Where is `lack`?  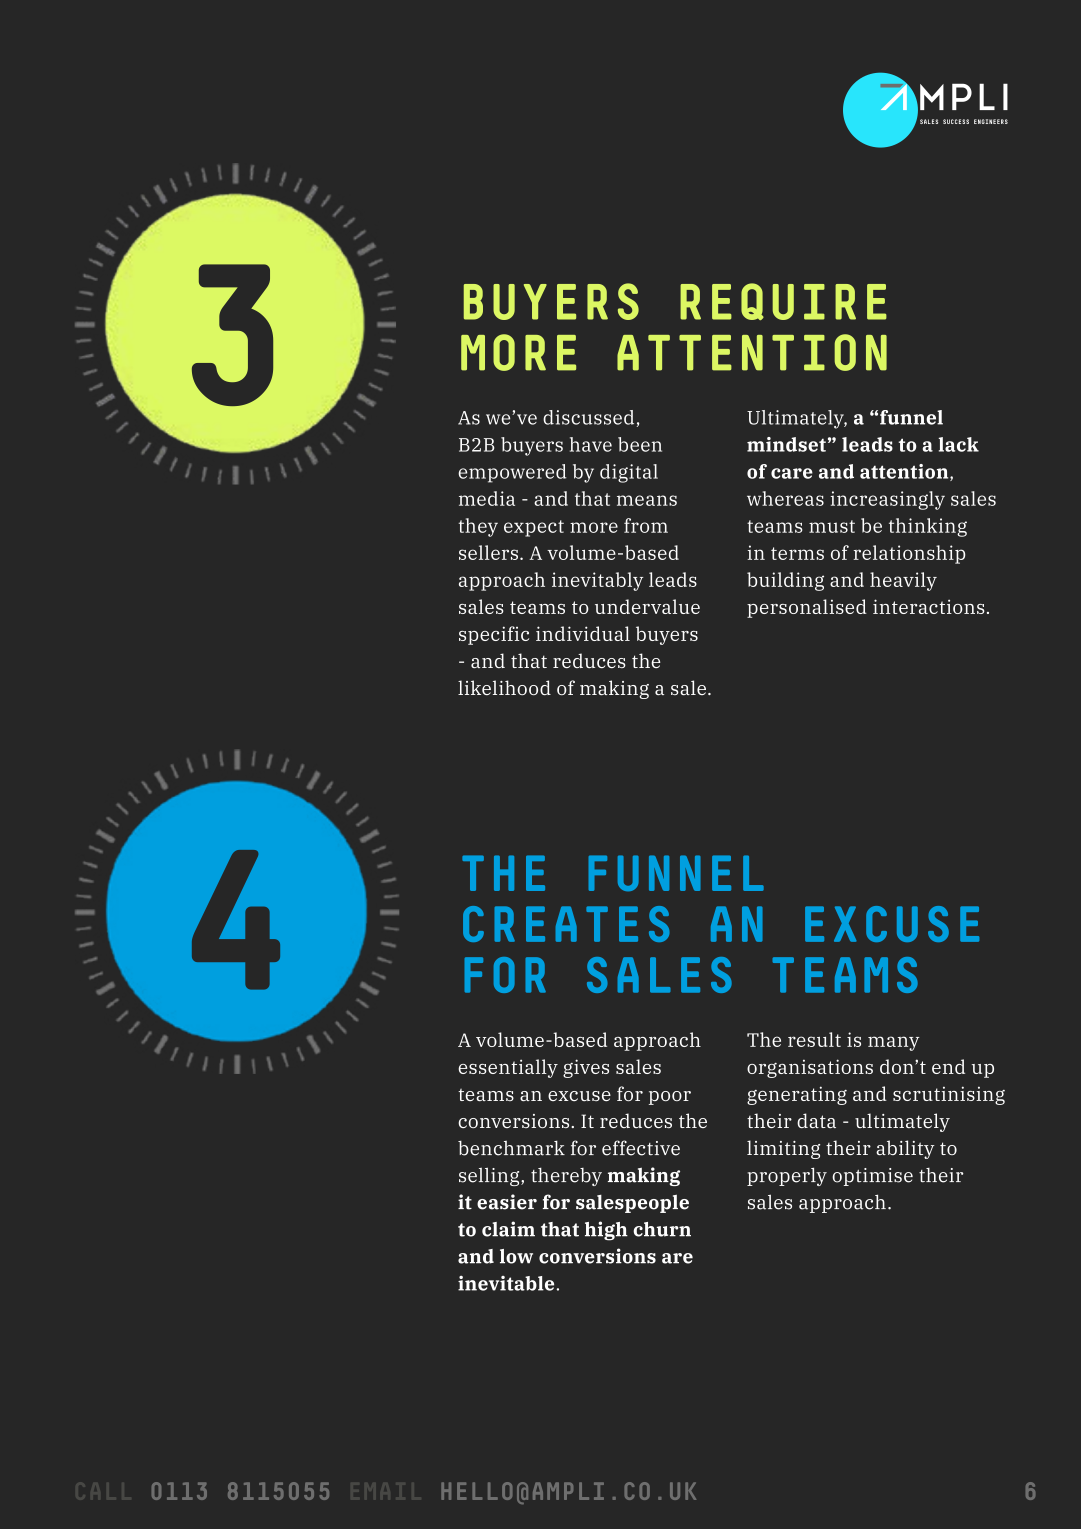 lack is located at coordinates (959, 444).
